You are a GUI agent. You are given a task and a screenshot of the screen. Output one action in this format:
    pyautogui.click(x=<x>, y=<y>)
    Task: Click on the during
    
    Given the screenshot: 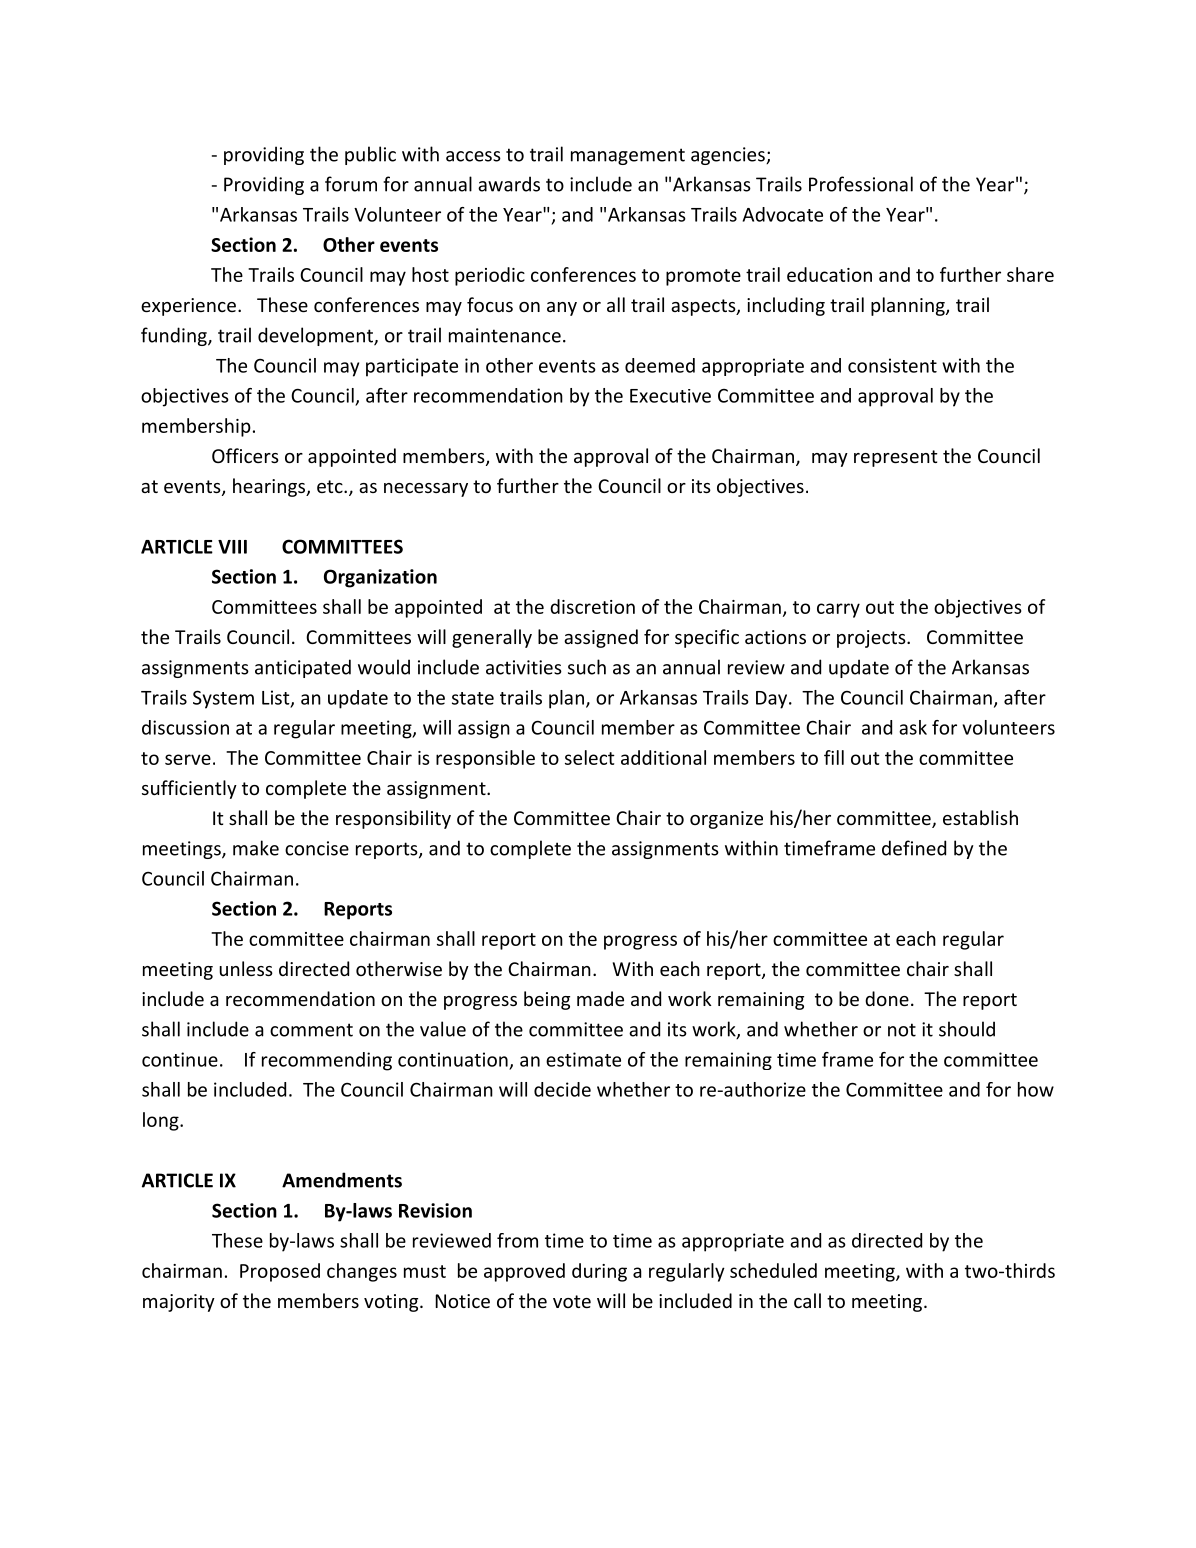 What is the action you would take?
    pyautogui.click(x=599, y=1272)
